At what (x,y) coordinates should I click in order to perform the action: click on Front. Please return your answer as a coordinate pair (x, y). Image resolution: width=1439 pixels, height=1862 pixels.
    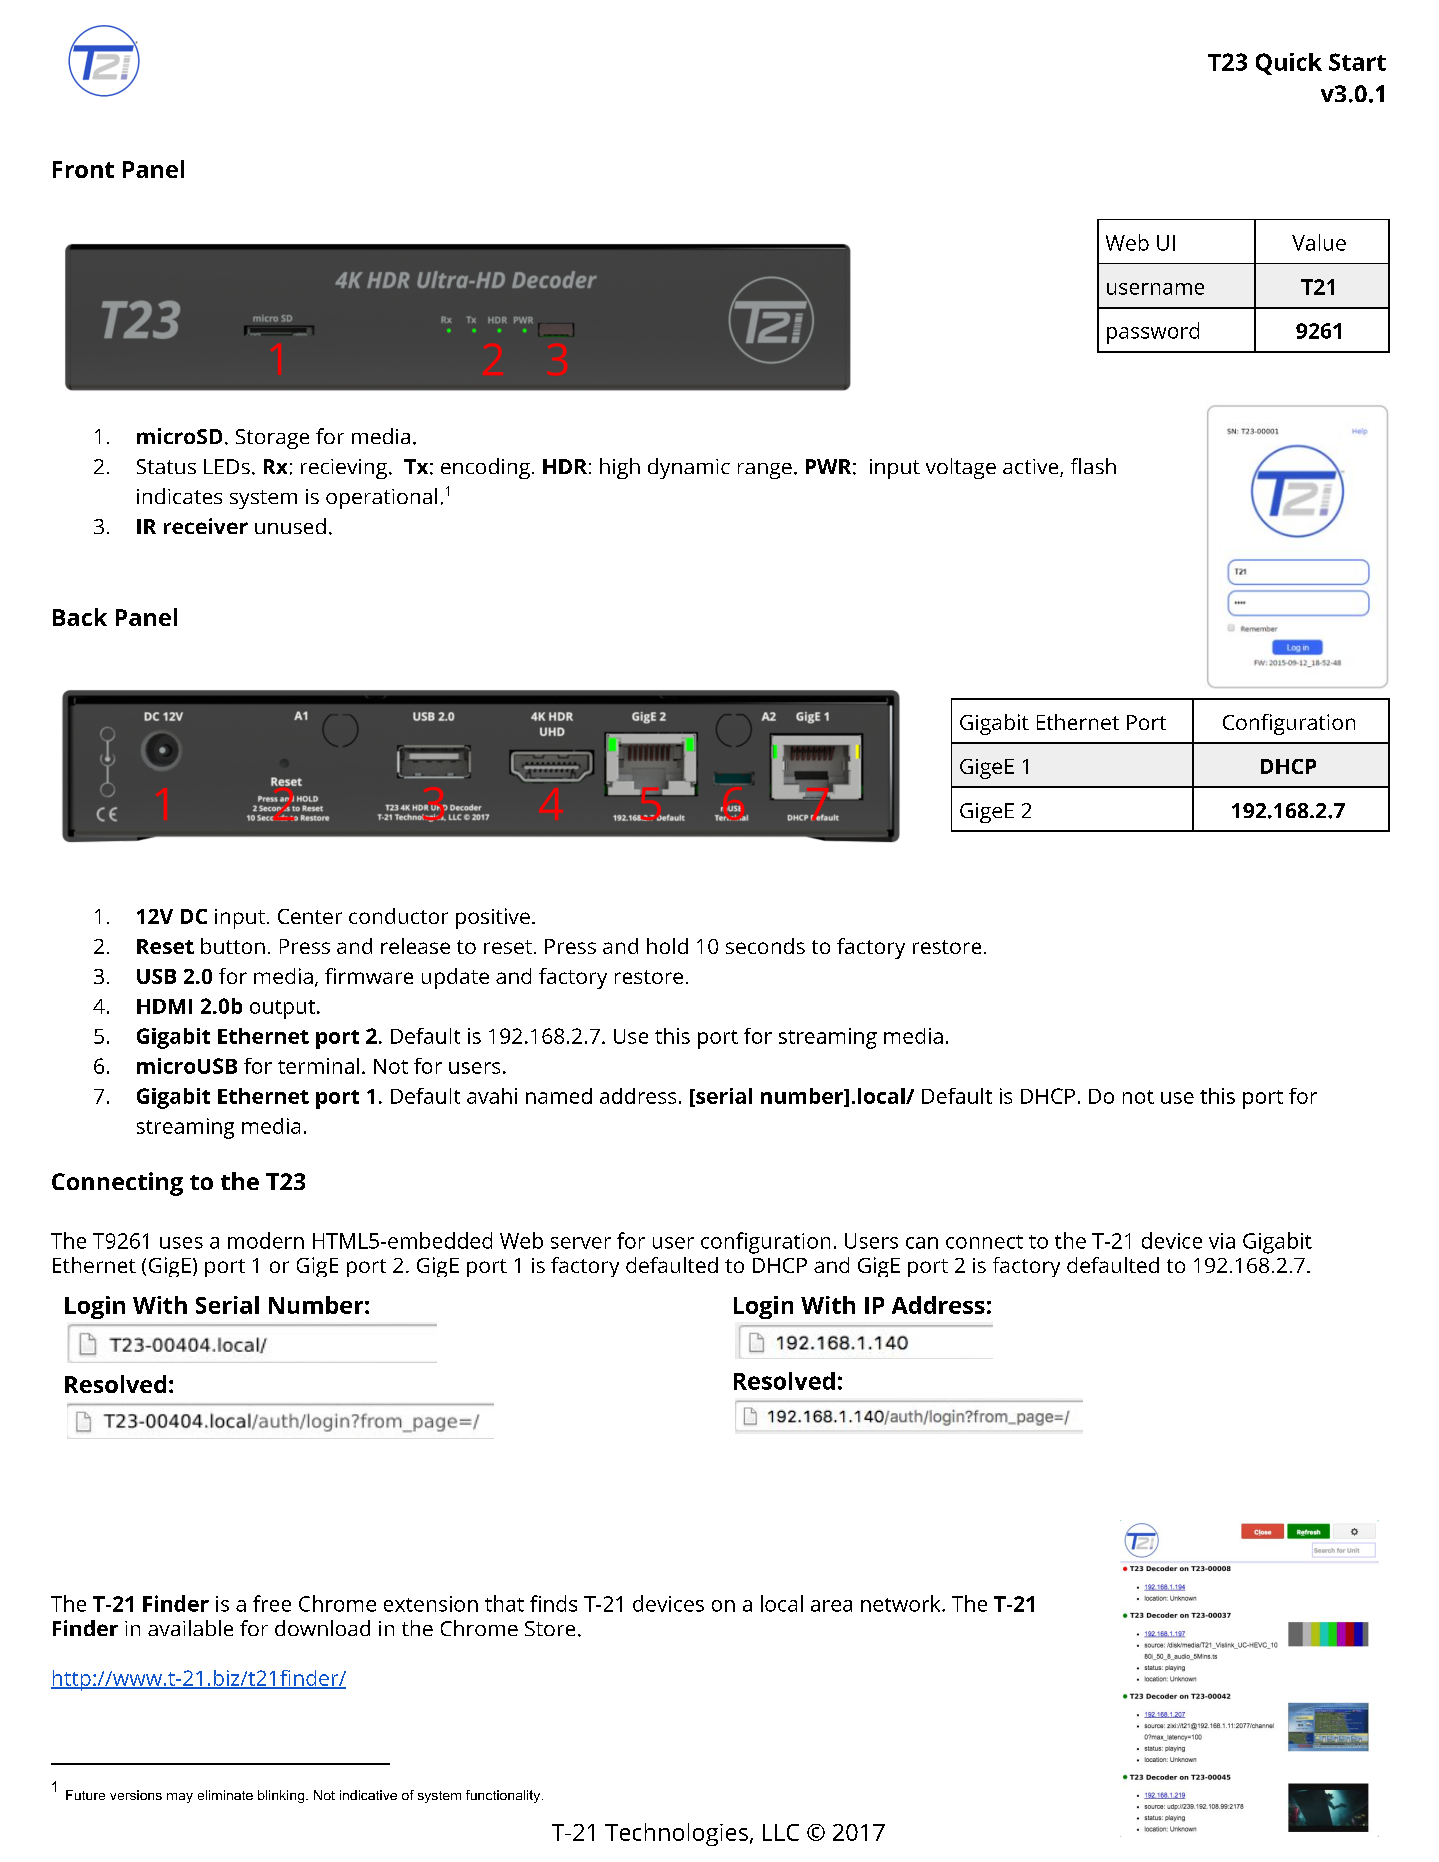
    Looking at the image, I should click on (83, 169).
